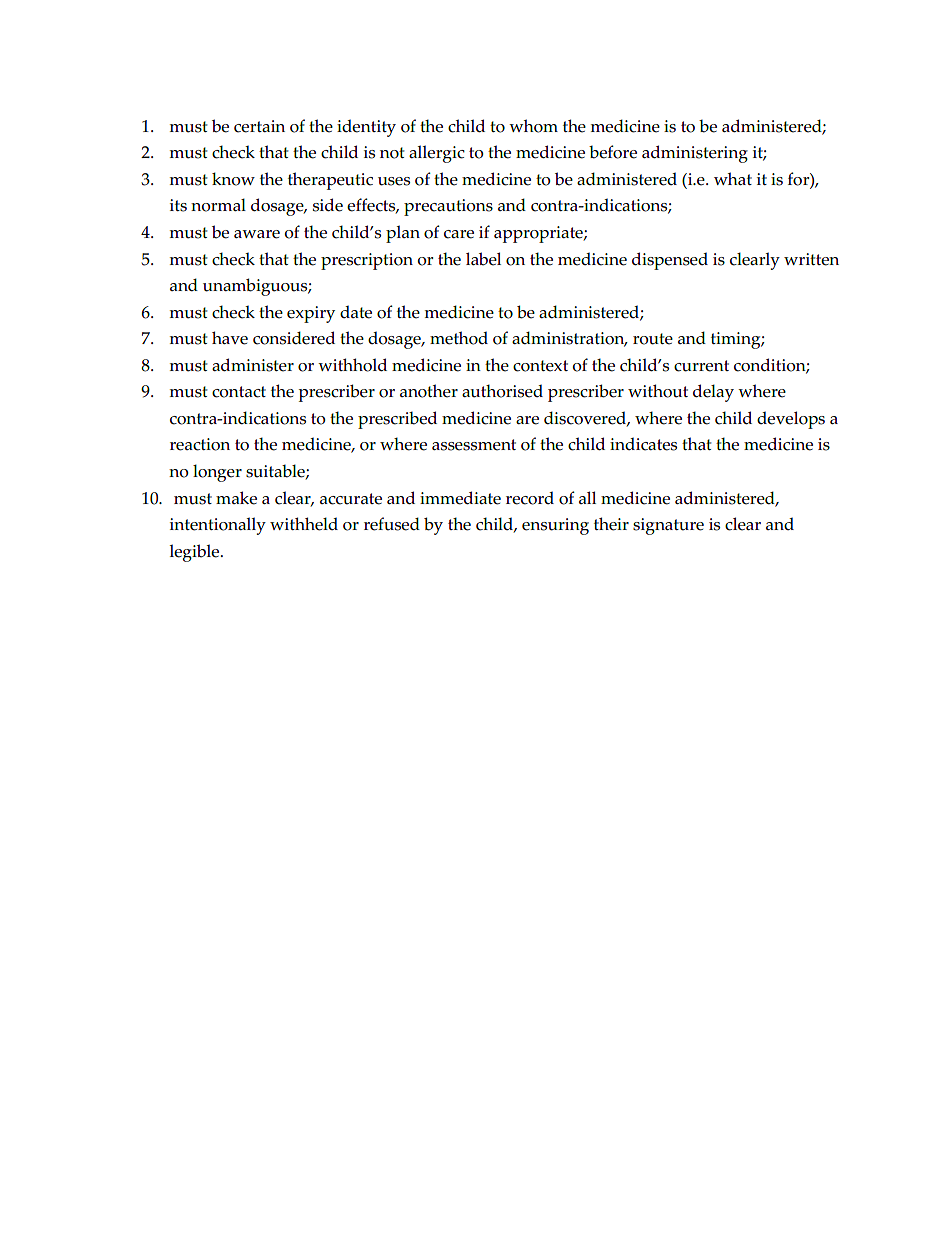 Image resolution: width=952 pixels, height=1233 pixels. What do you see at coordinates (502, 391) in the screenshot?
I see `authorised` at bounding box center [502, 391].
